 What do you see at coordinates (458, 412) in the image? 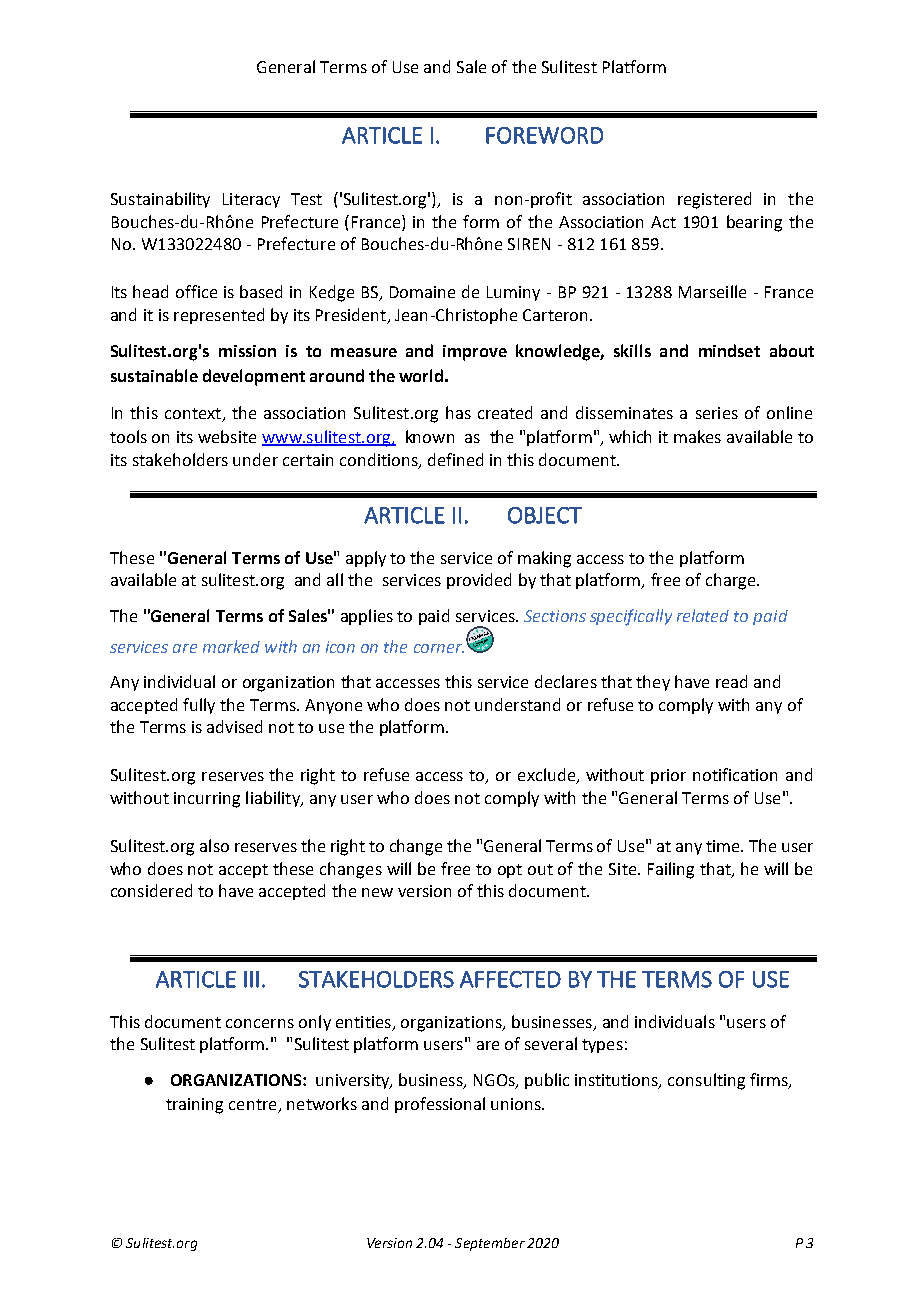
I see `has` at bounding box center [458, 412].
